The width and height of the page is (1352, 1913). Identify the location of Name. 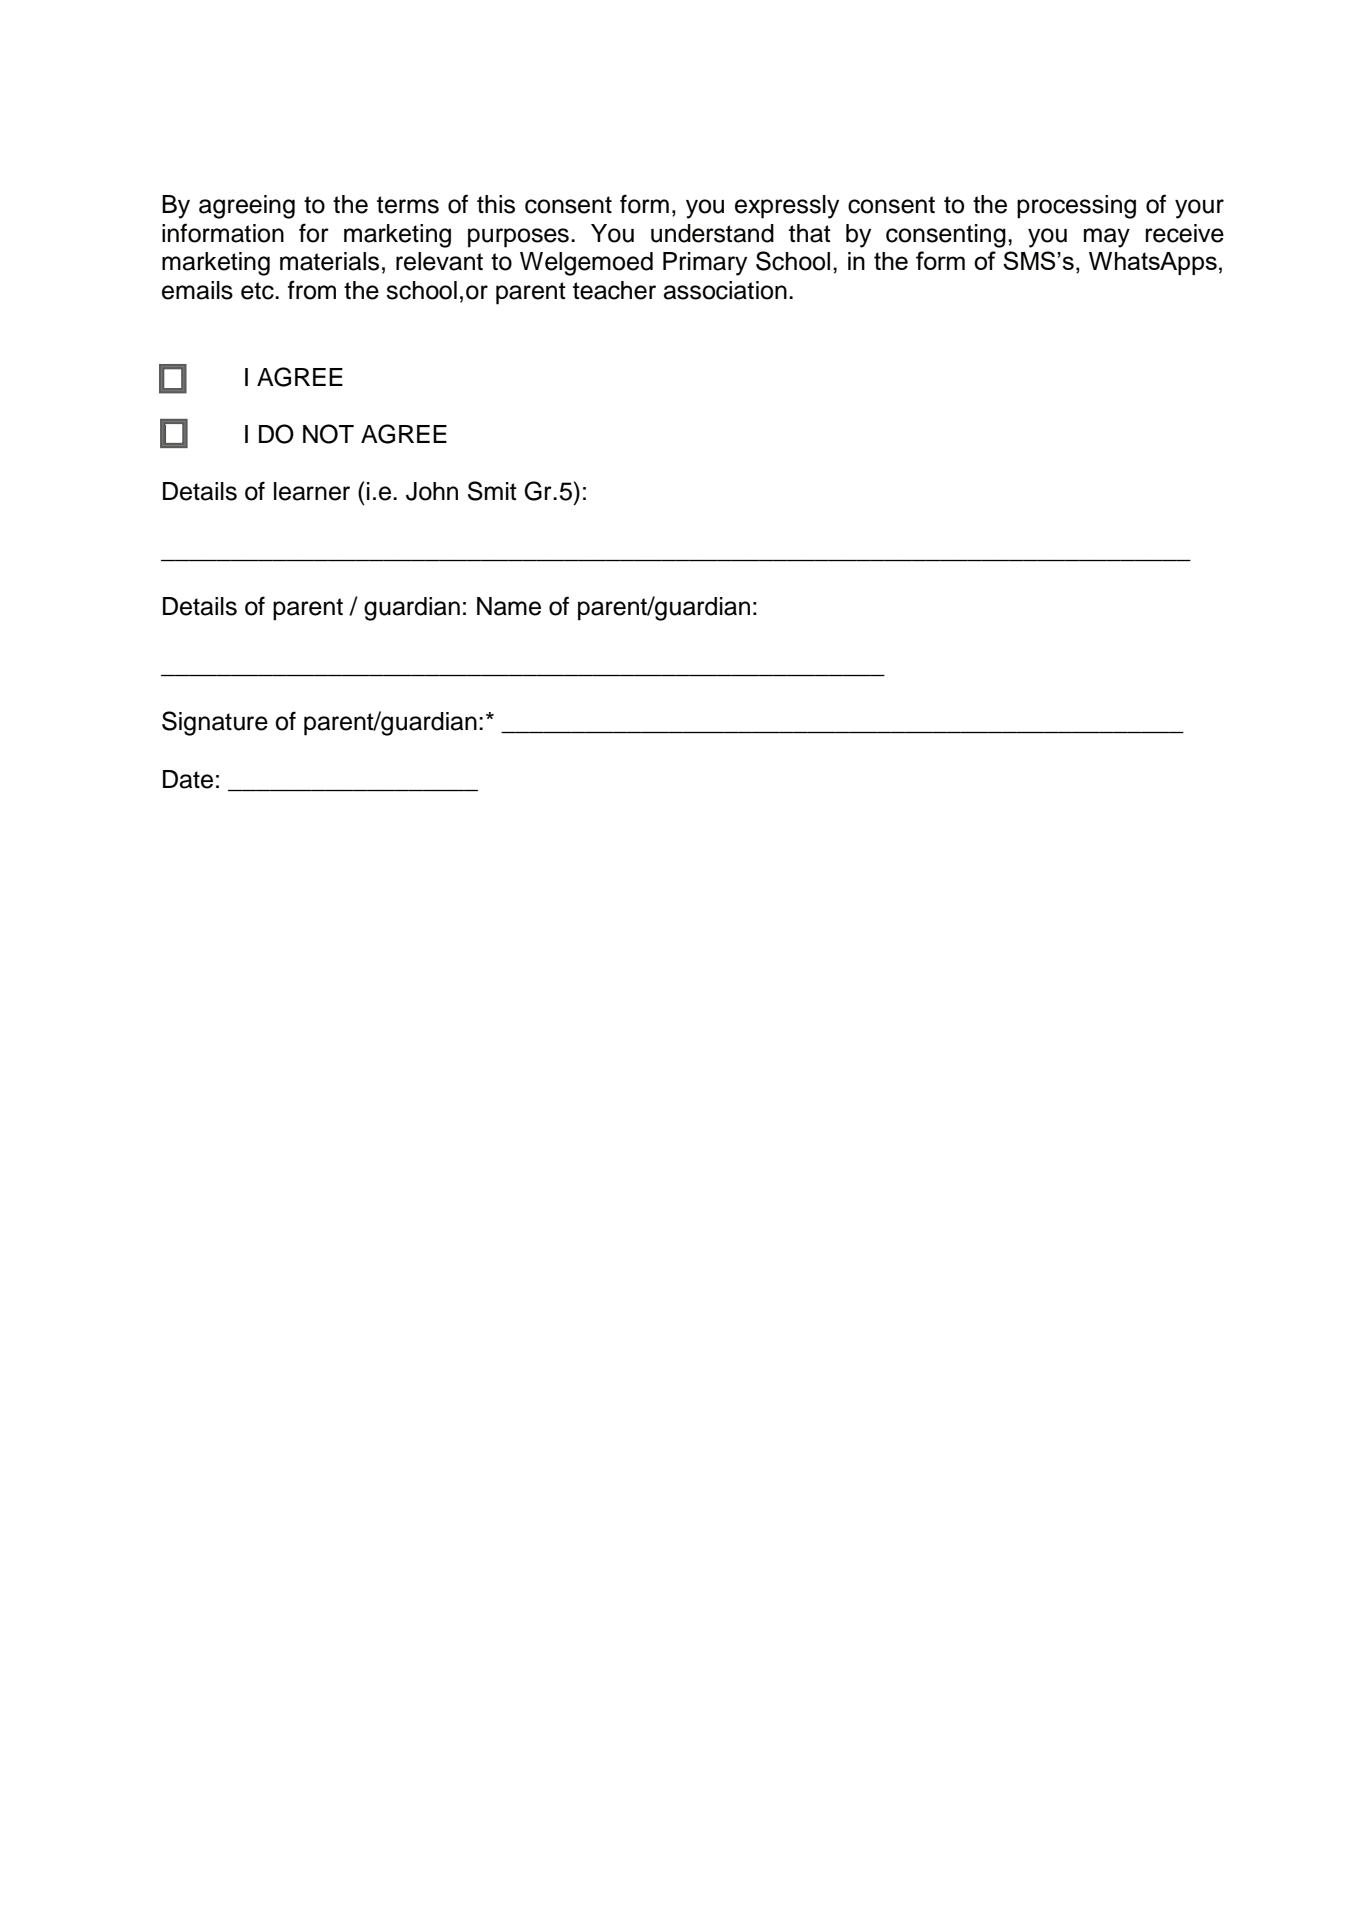
(509, 606).
